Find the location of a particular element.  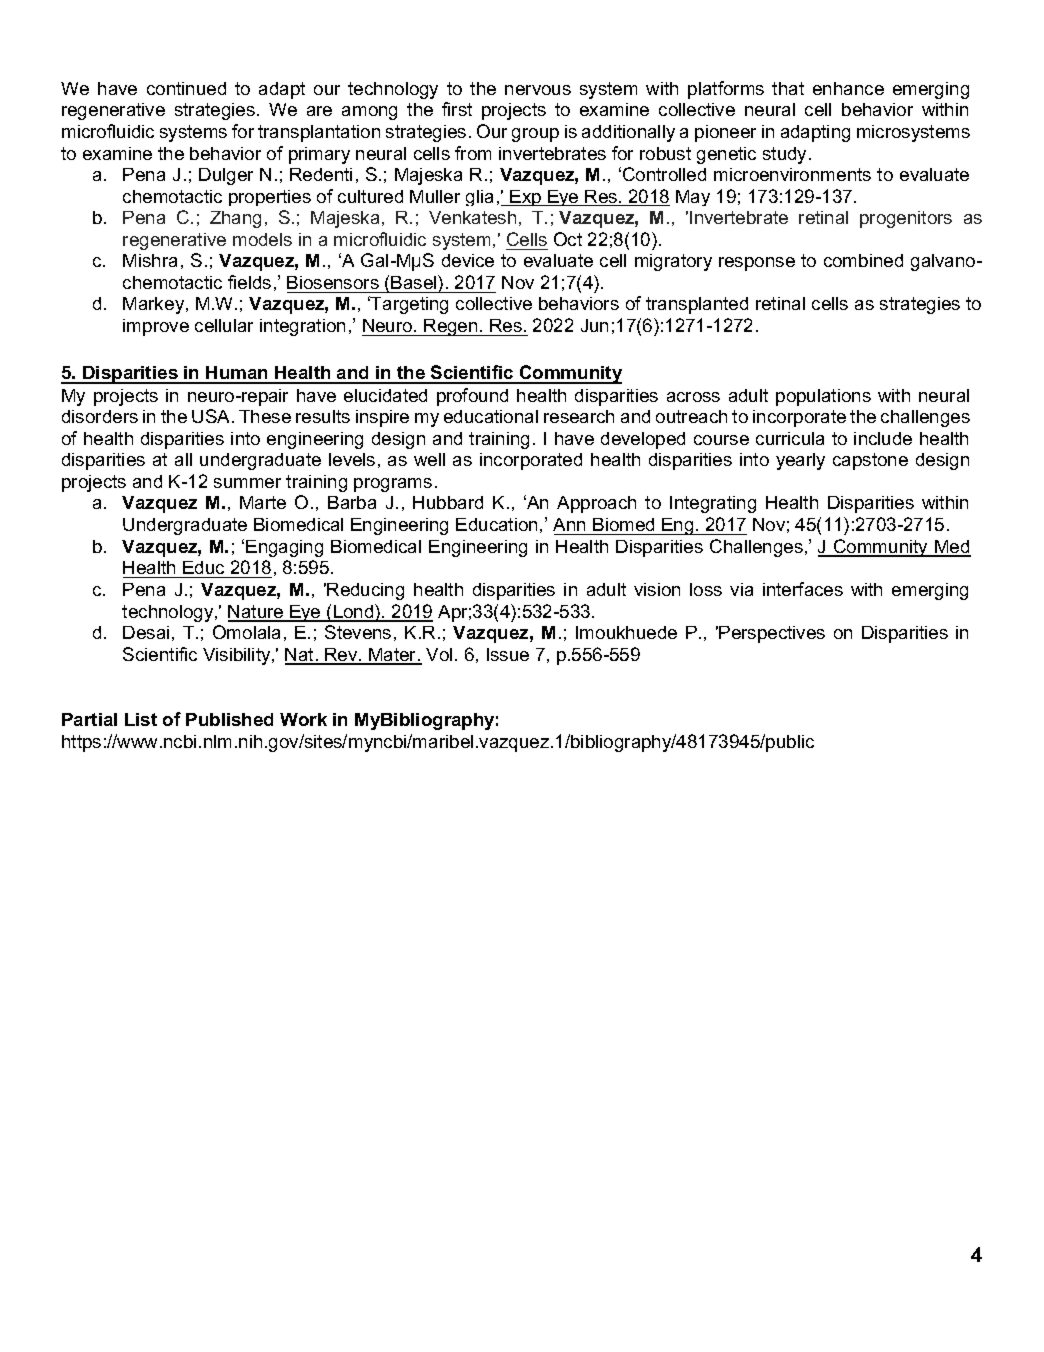

profound is located at coordinates (472, 397).
